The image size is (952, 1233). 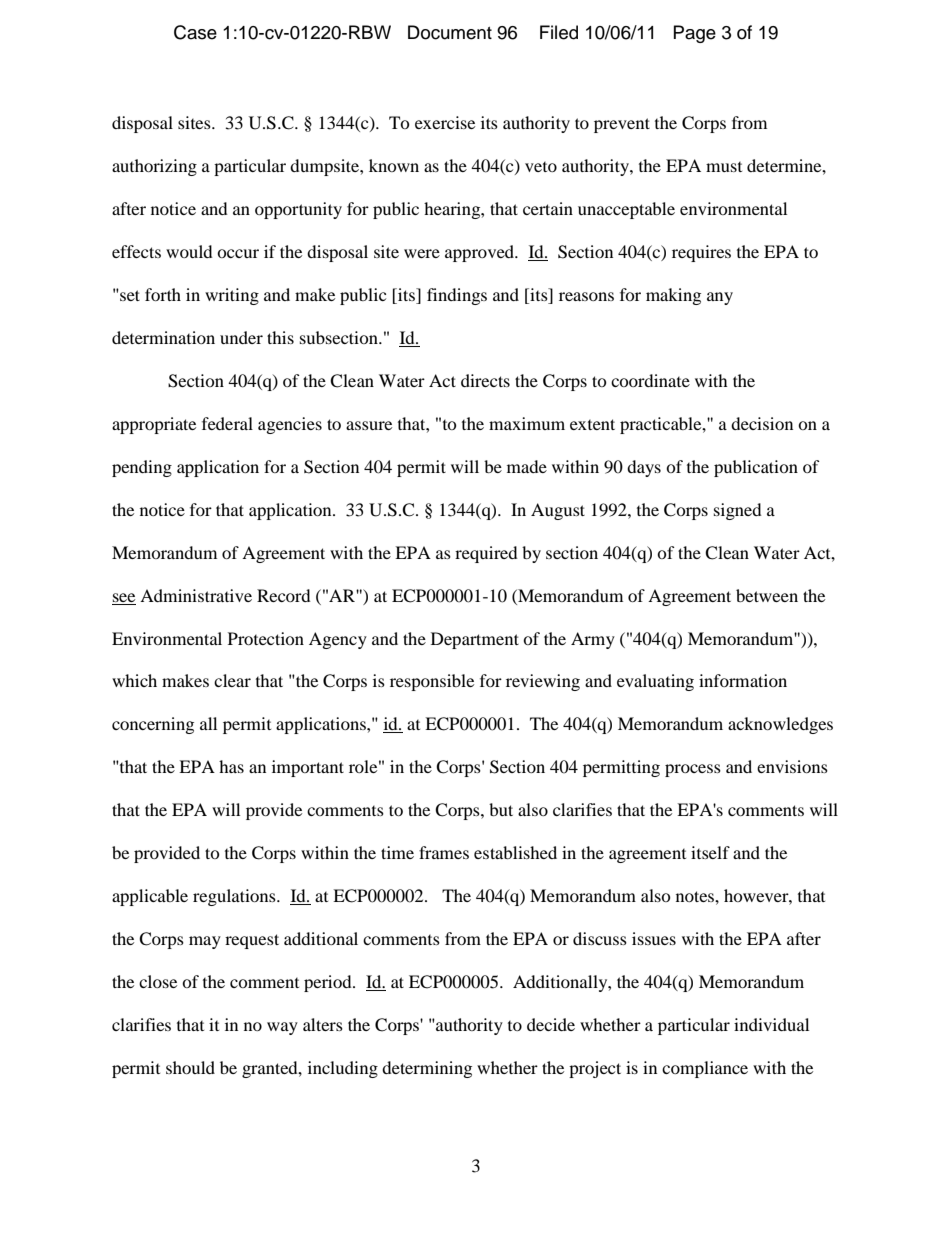 I want to click on signed, so click(x=738, y=511).
